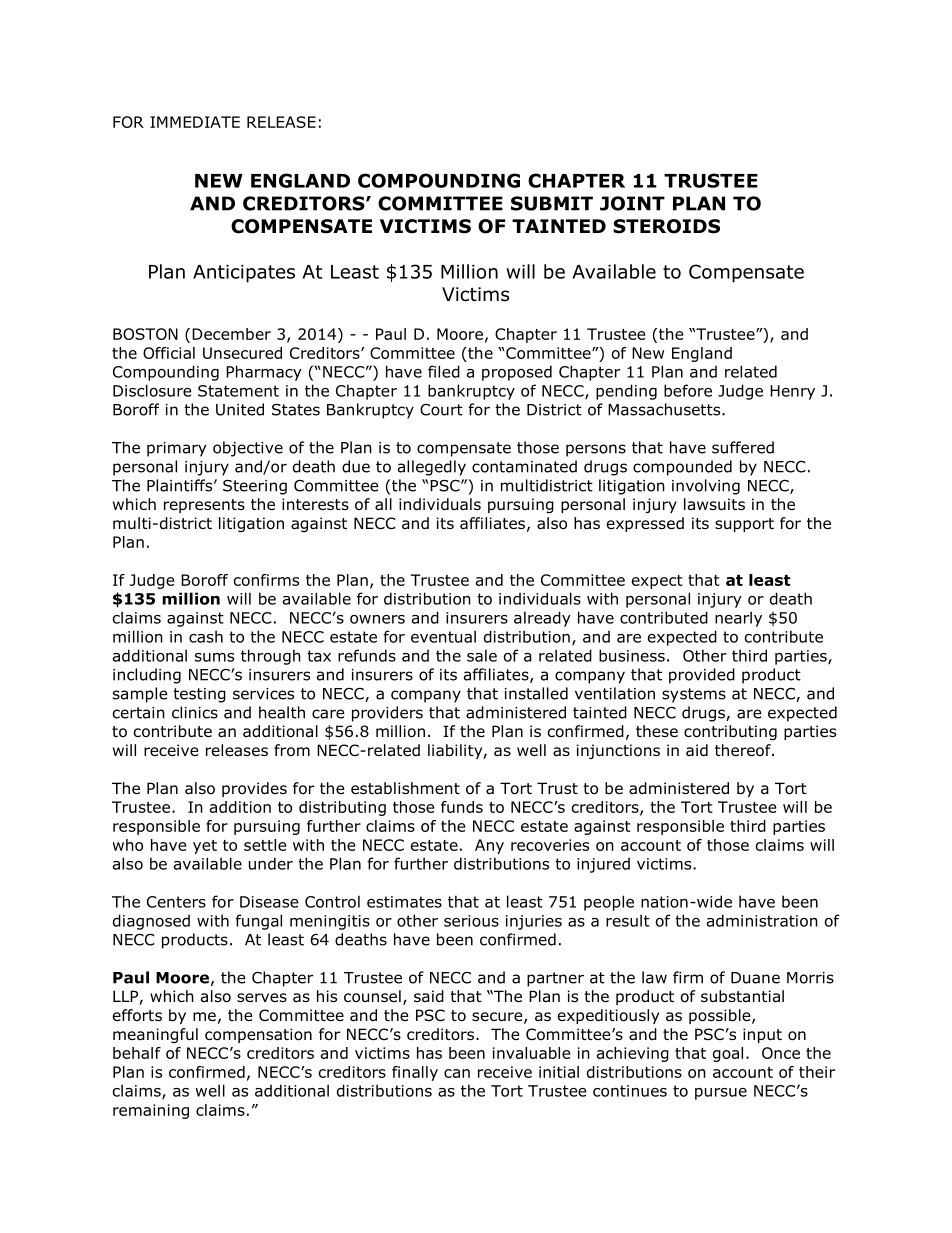 The image size is (952, 1233). I want to click on IMMEDIATE, so click(195, 122).
